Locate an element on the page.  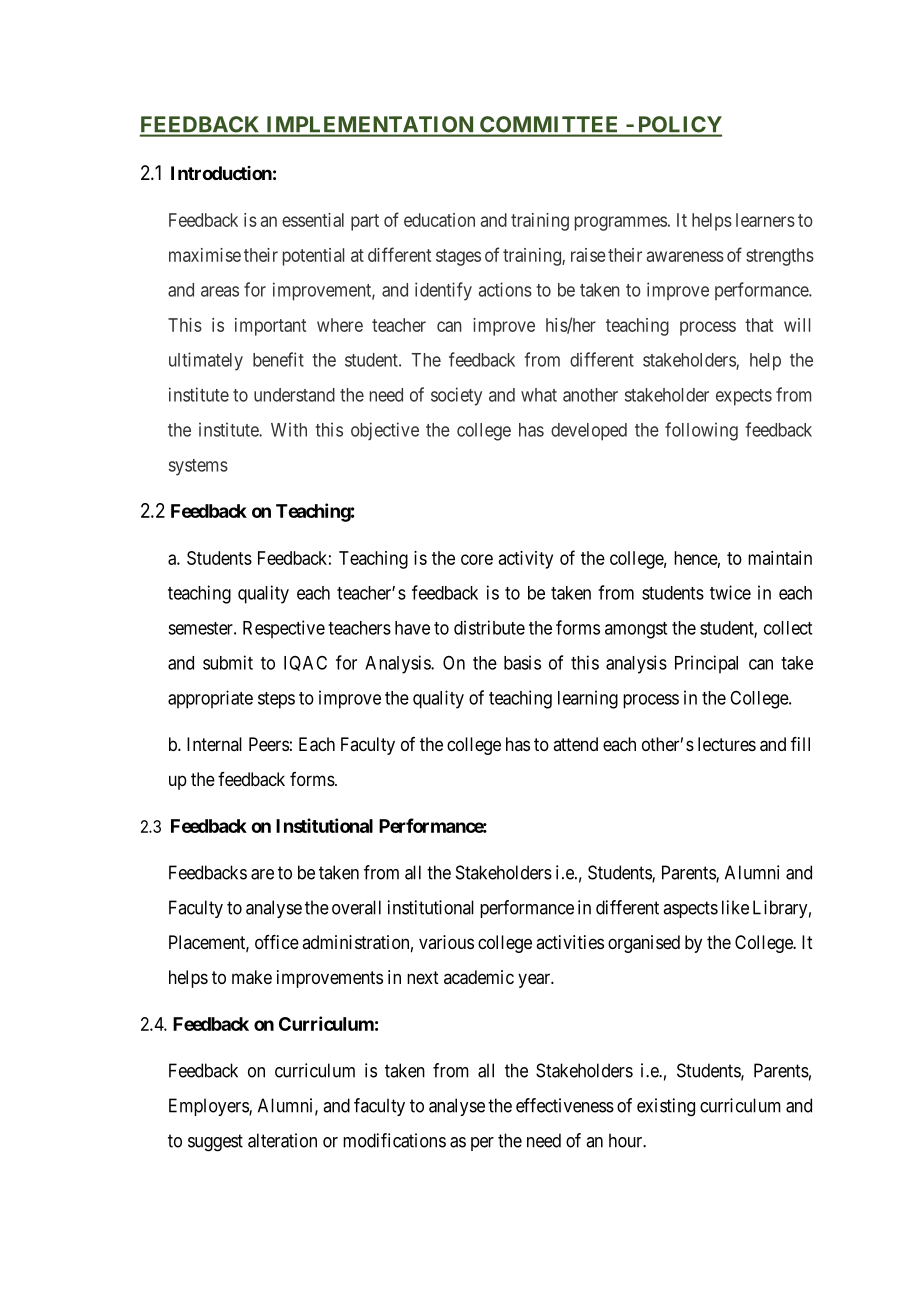
learners is located at coordinates (765, 220).
